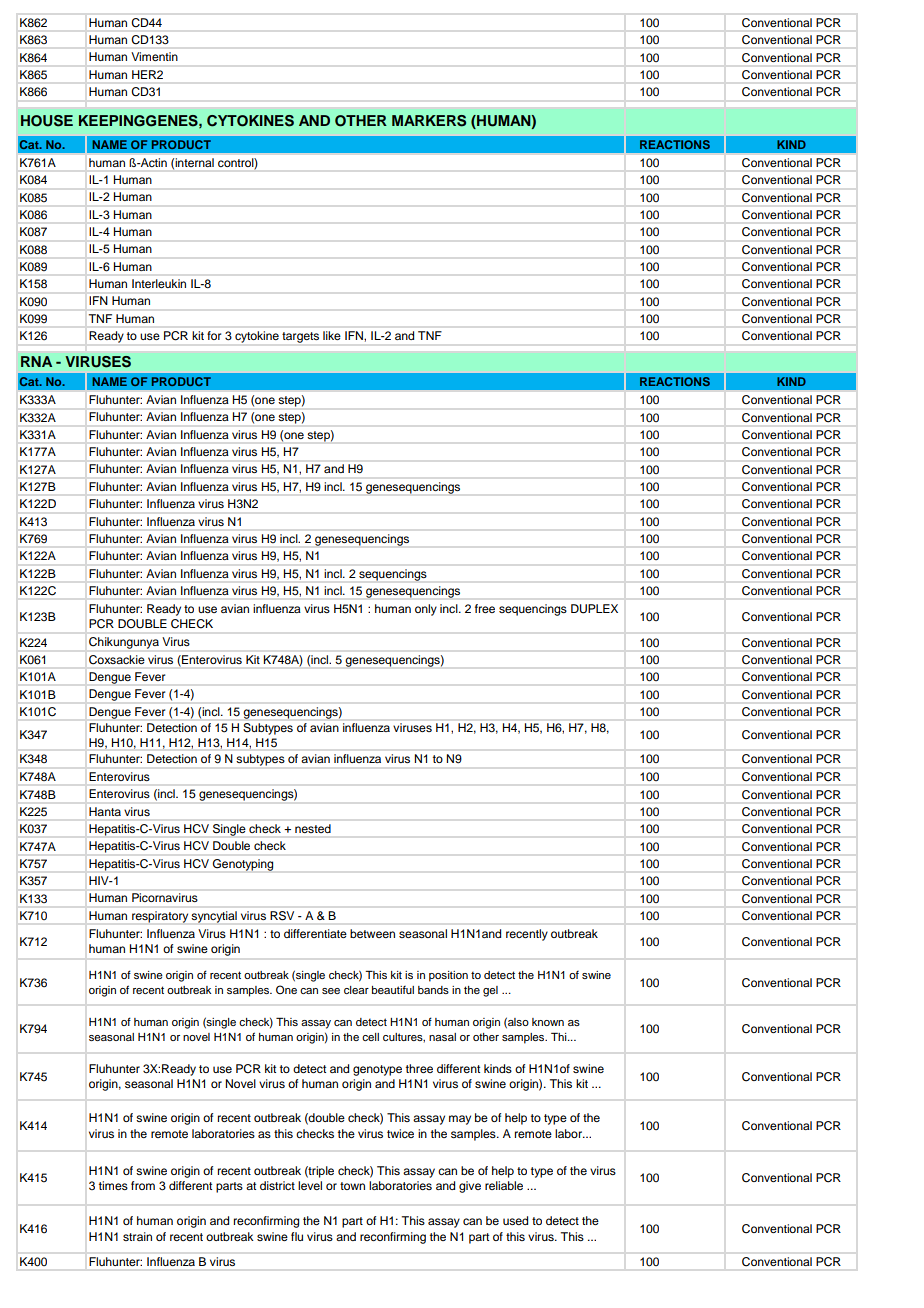  Describe the element at coordinates (594, 609) in the screenshot. I see `DUPLEX` at that location.
